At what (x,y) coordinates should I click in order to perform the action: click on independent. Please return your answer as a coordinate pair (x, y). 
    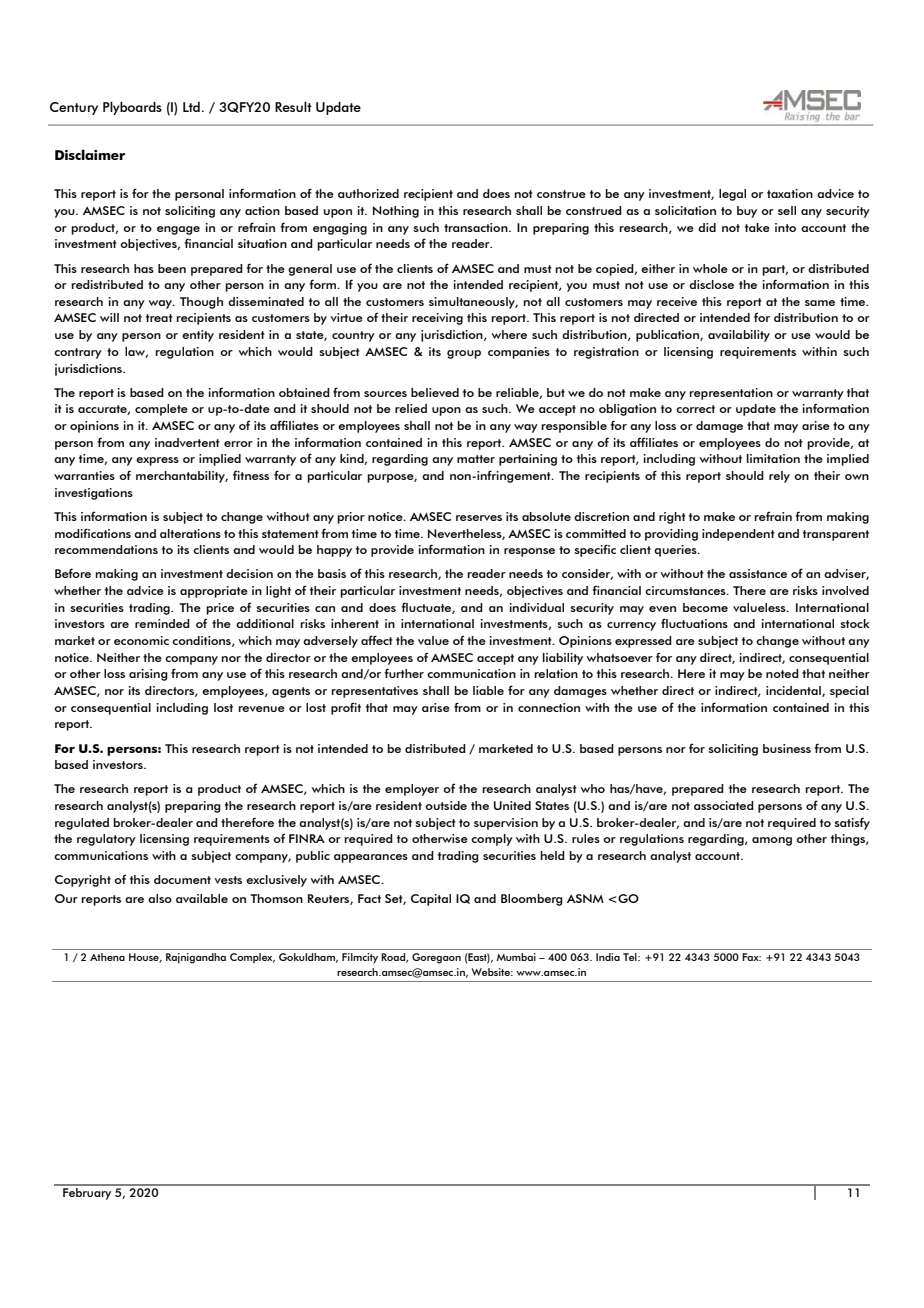
    Looking at the image, I should click on (738, 535).
